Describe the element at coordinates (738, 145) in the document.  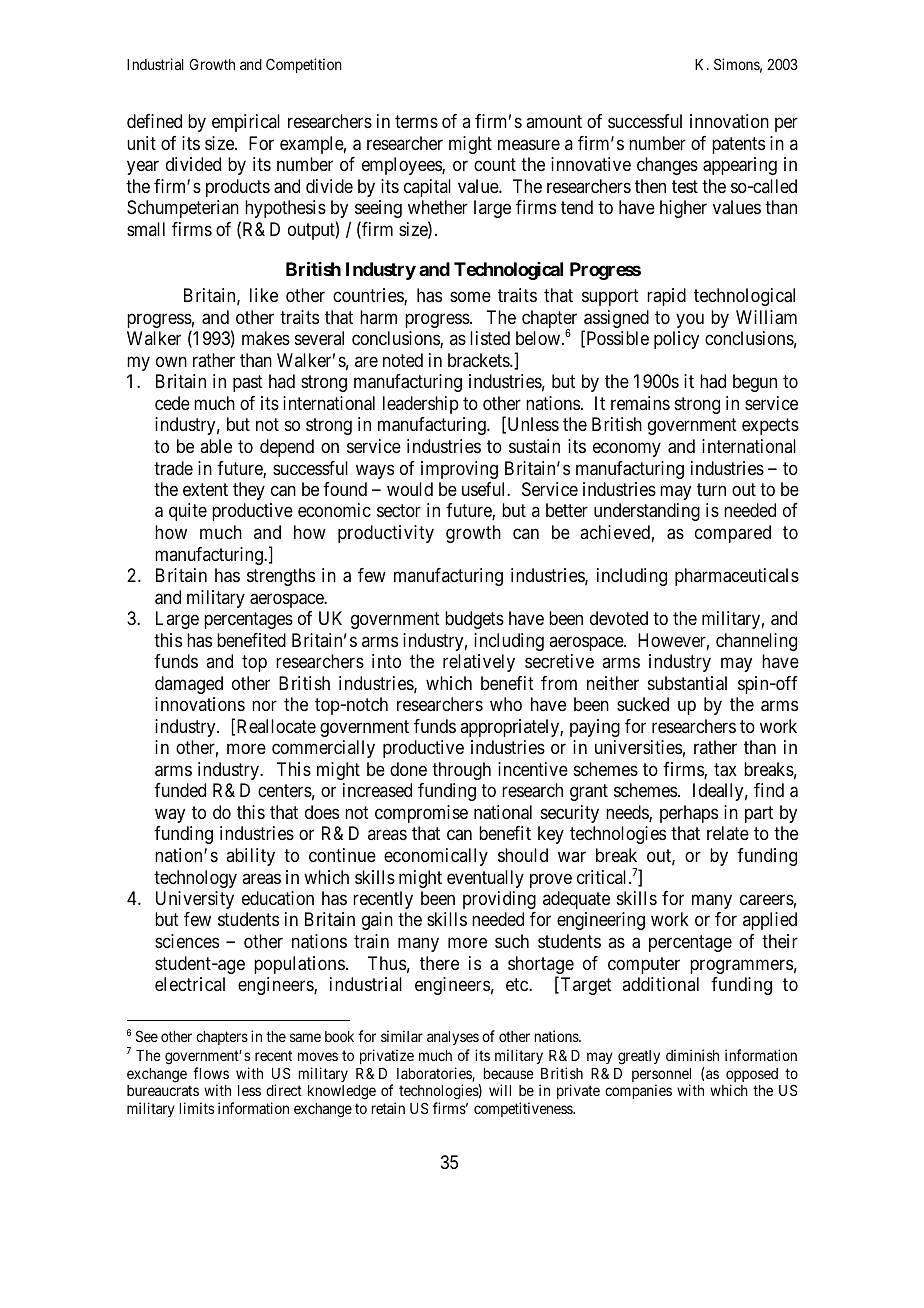
I see `patents` at that location.
